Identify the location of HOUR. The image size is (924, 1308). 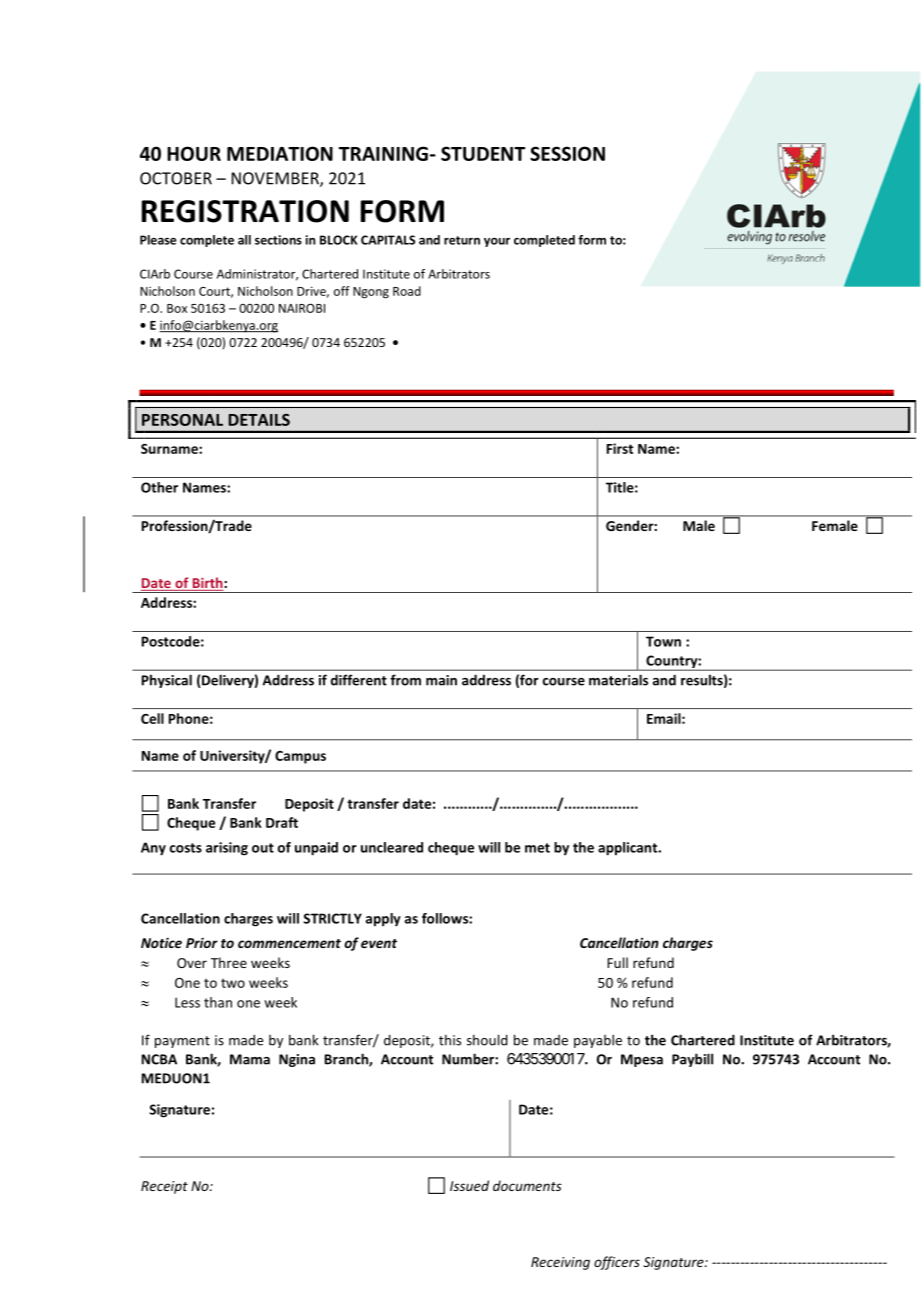
(194, 153).
